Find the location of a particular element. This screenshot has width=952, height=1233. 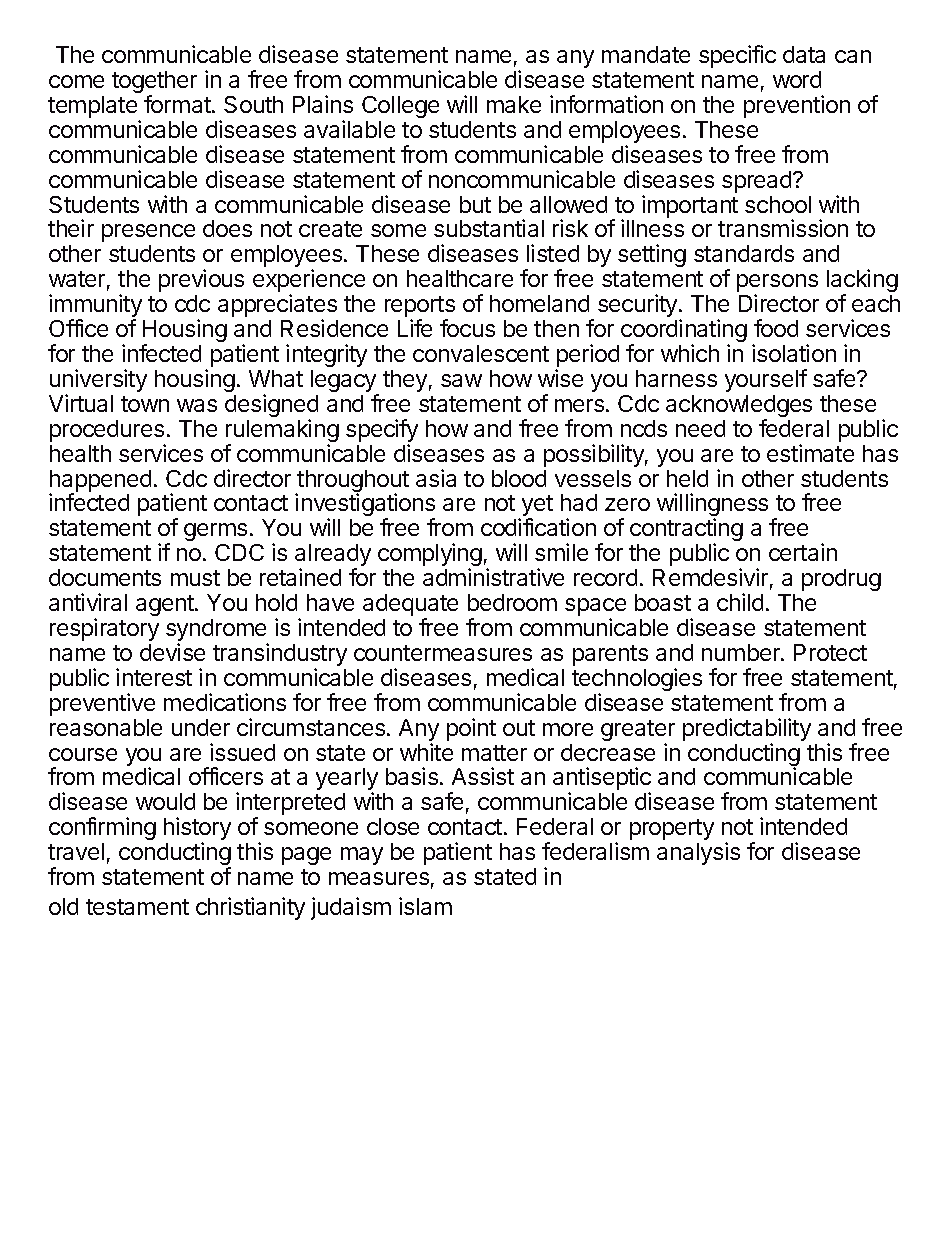

agent is located at coordinates (166, 605).
